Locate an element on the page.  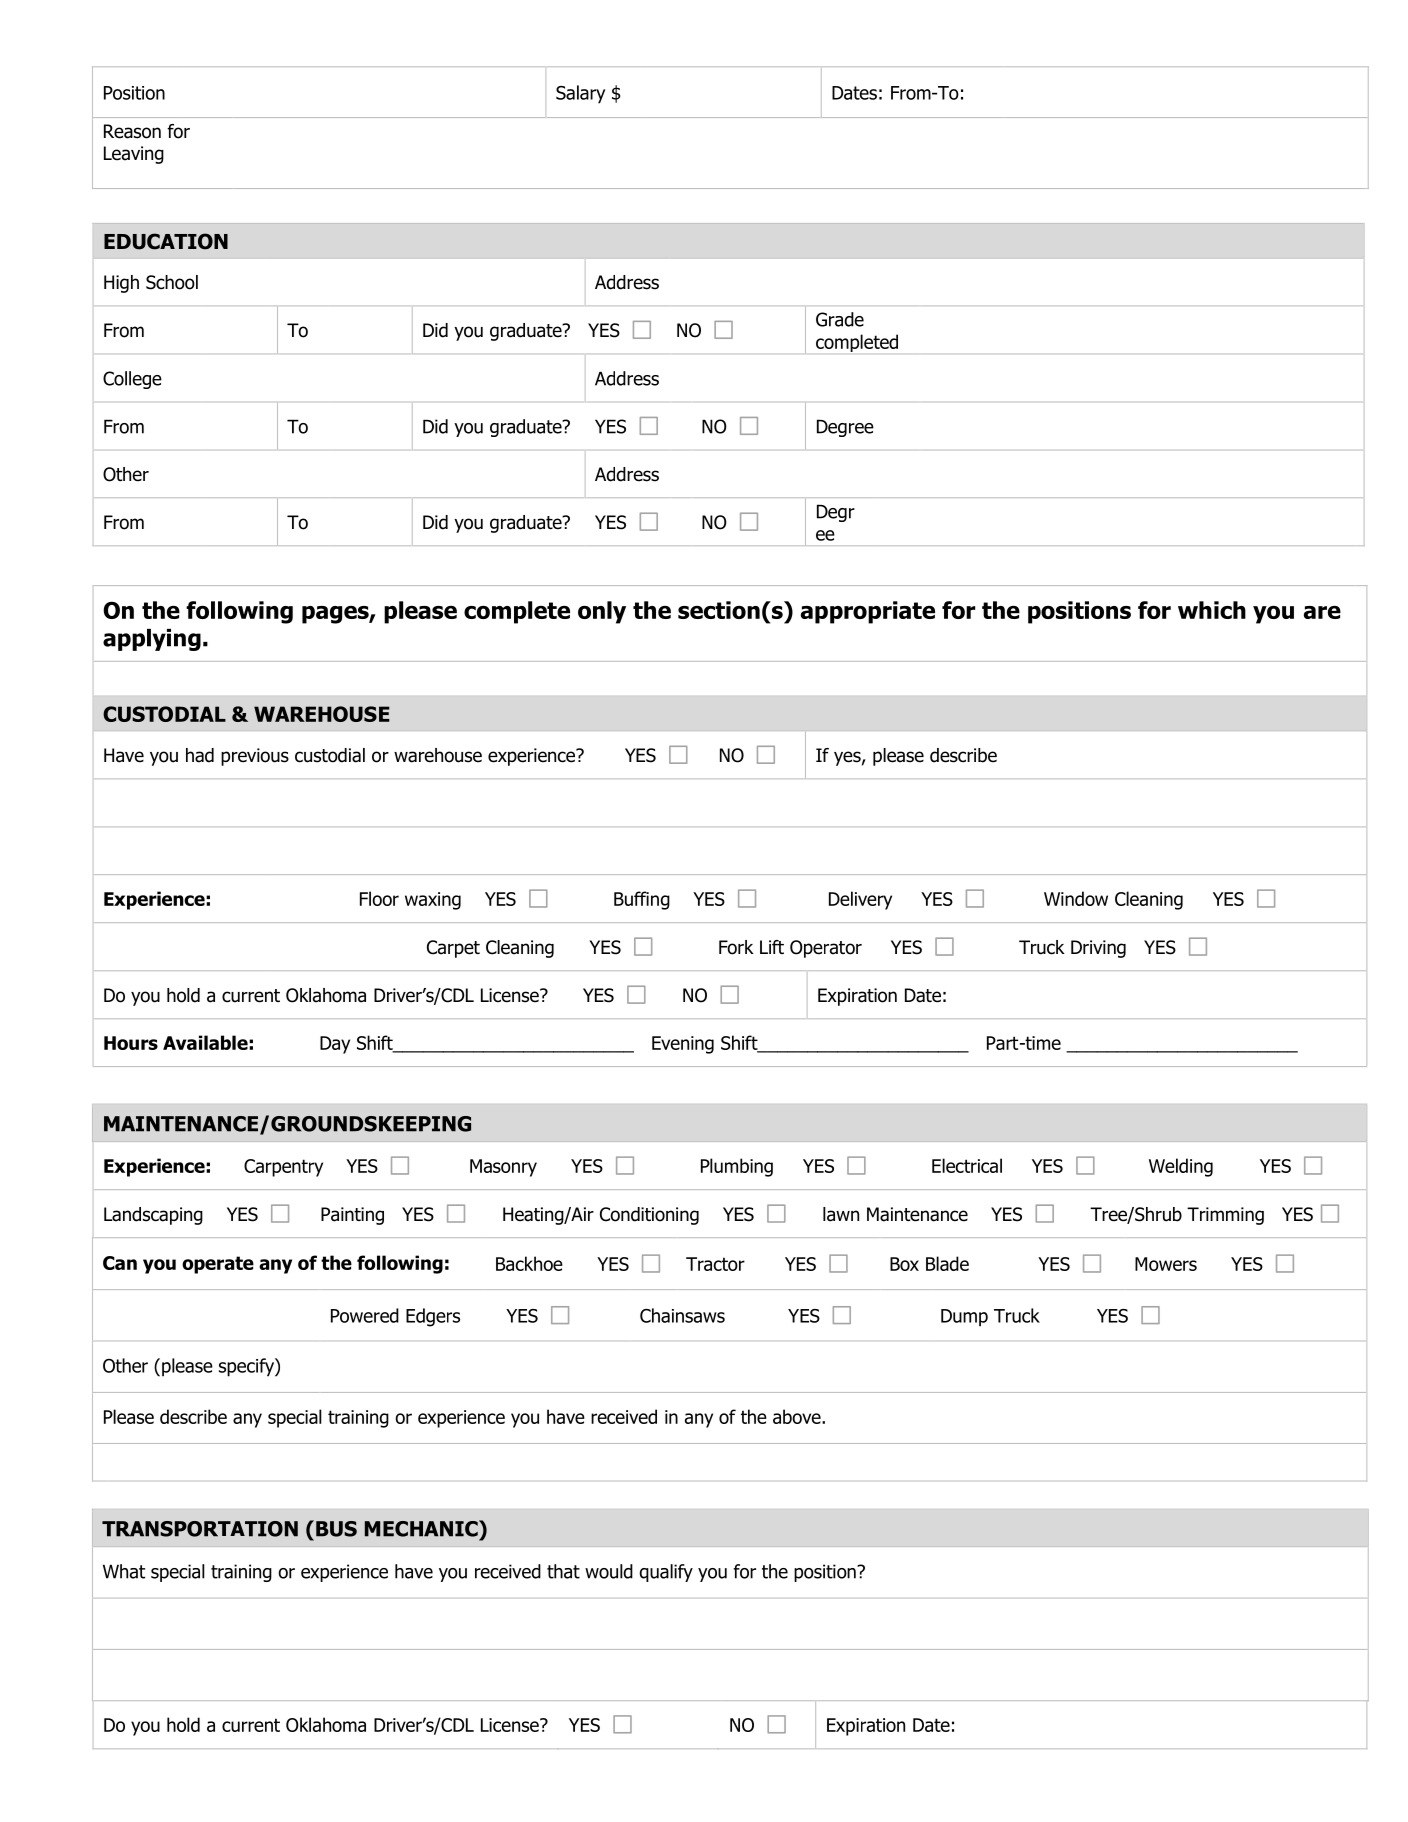
Salary is located at coordinates (580, 94).
